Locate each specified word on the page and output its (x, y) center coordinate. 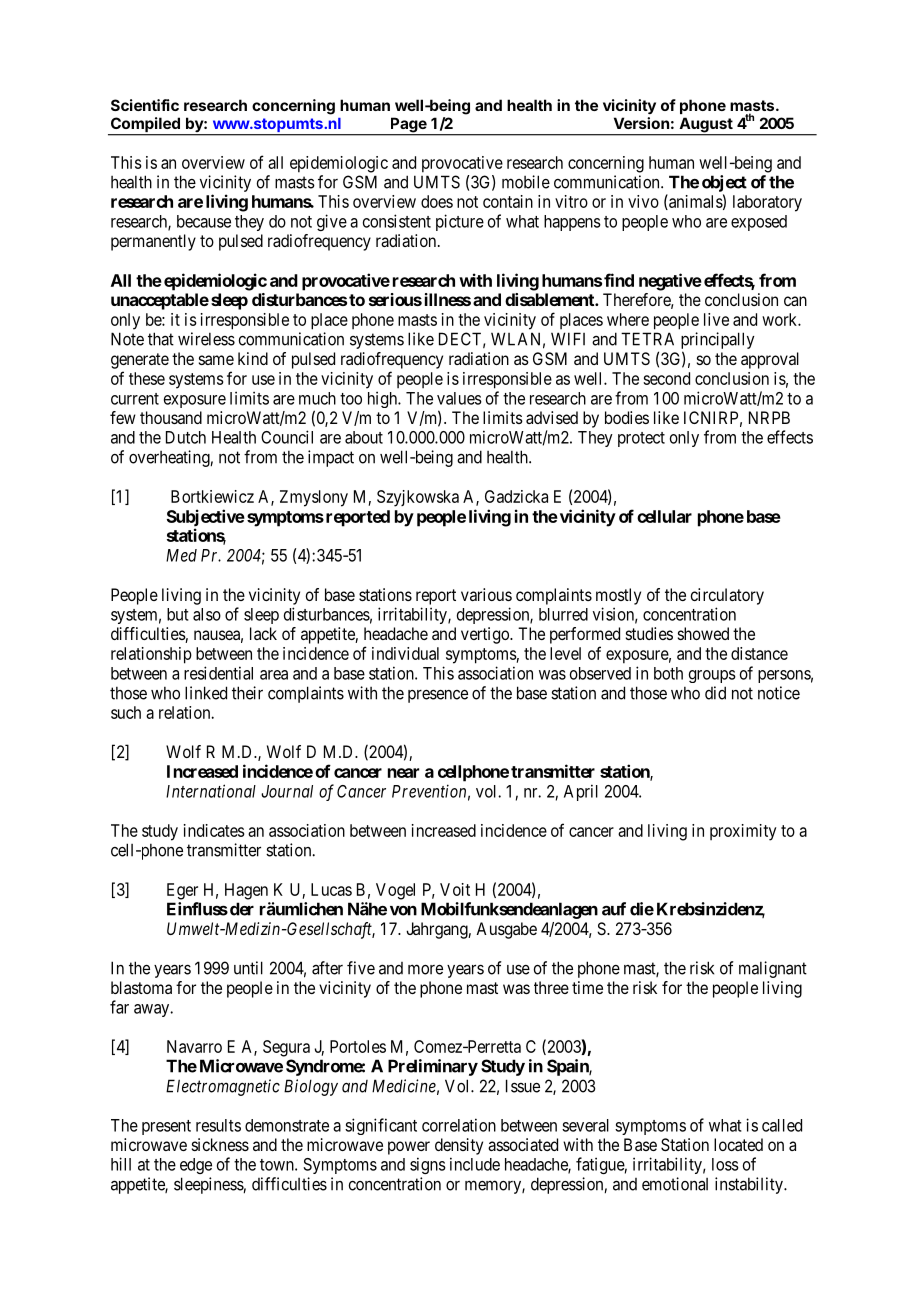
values (459, 398)
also (207, 614)
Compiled (145, 126)
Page (408, 126)
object (724, 183)
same (216, 360)
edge (196, 1166)
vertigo (486, 635)
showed (703, 633)
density (459, 1146)
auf (614, 909)
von (403, 911)
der (242, 909)
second (666, 378)
